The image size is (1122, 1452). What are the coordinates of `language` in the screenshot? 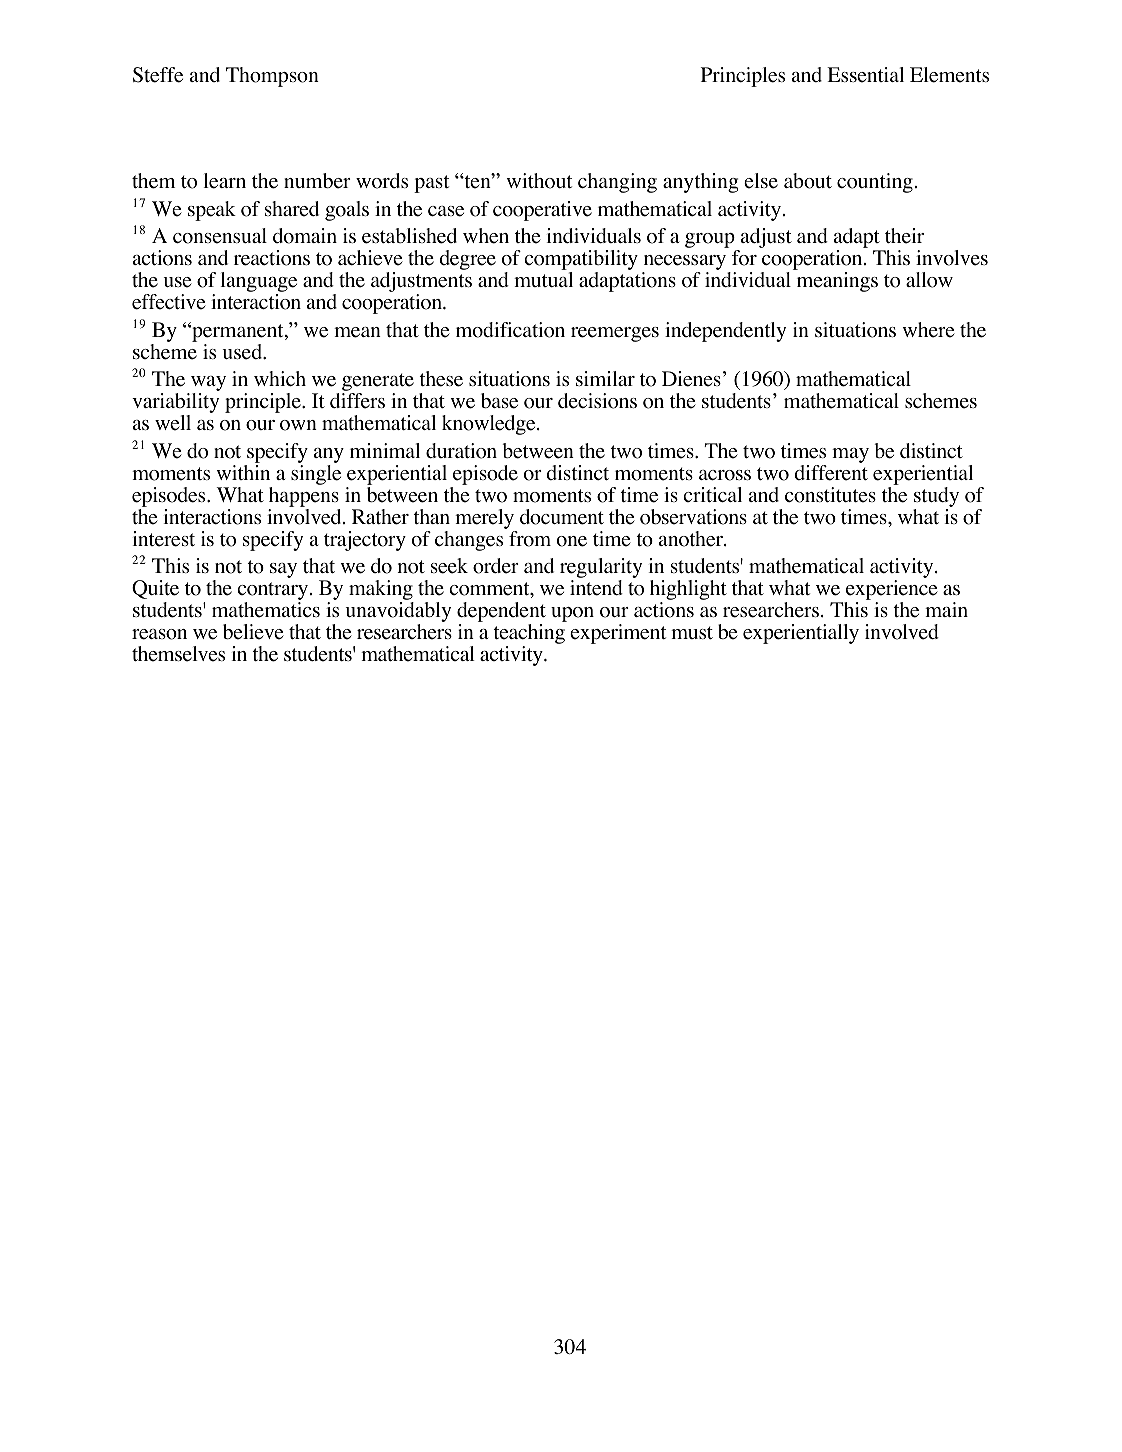 It's located at (259, 283).
